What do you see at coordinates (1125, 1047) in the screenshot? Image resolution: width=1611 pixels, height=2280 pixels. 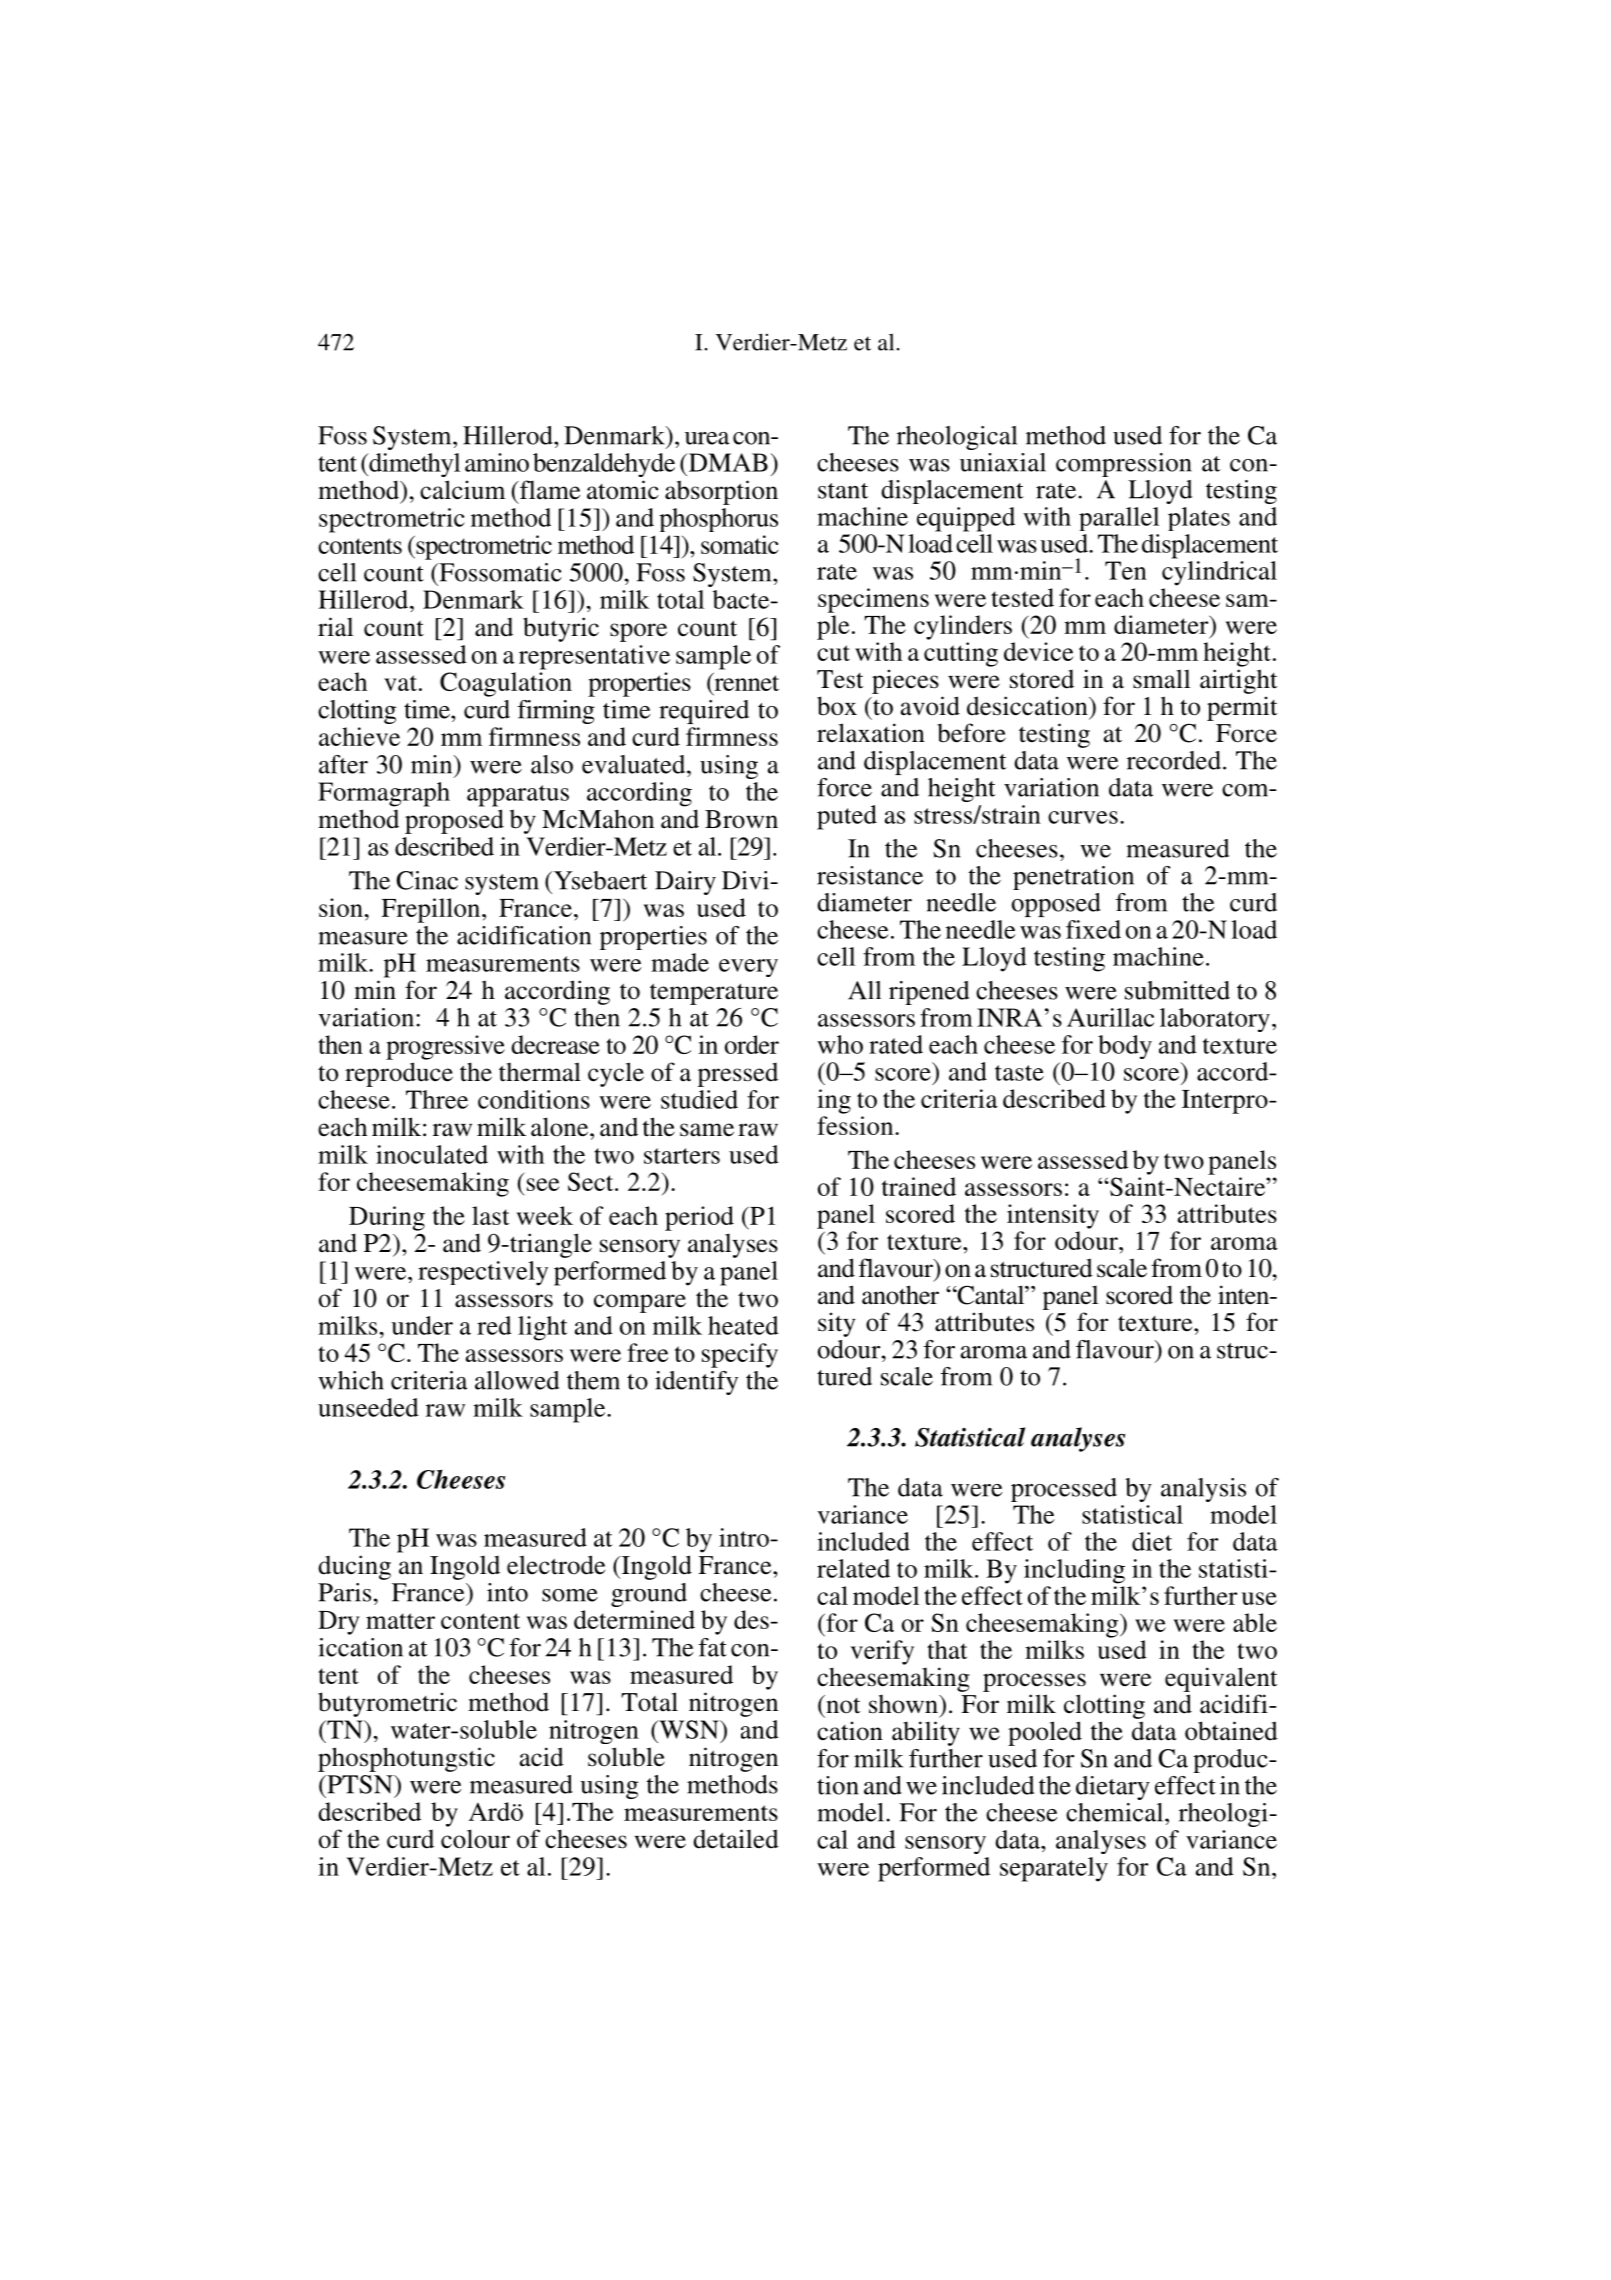 I see `body` at bounding box center [1125, 1047].
